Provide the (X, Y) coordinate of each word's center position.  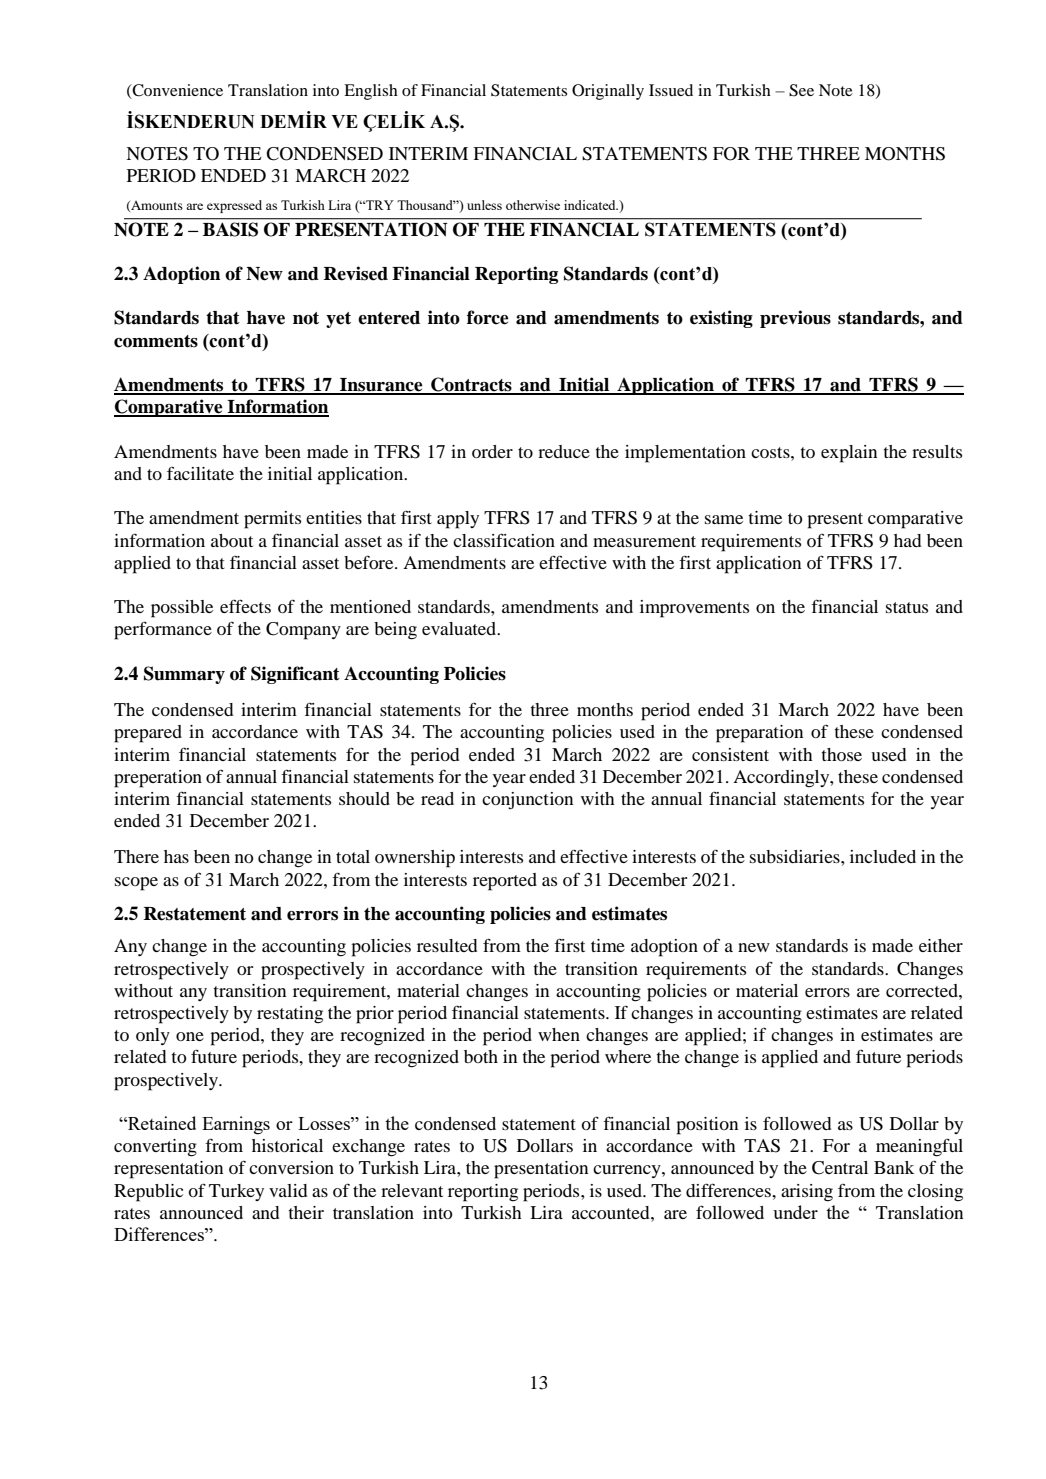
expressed (234, 206)
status (907, 607)
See (801, 90)
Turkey (236, 1192)
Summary (184, 675)
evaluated (460, 628)
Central (840, 1168)
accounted (612, 1212)
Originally (608, 92)
